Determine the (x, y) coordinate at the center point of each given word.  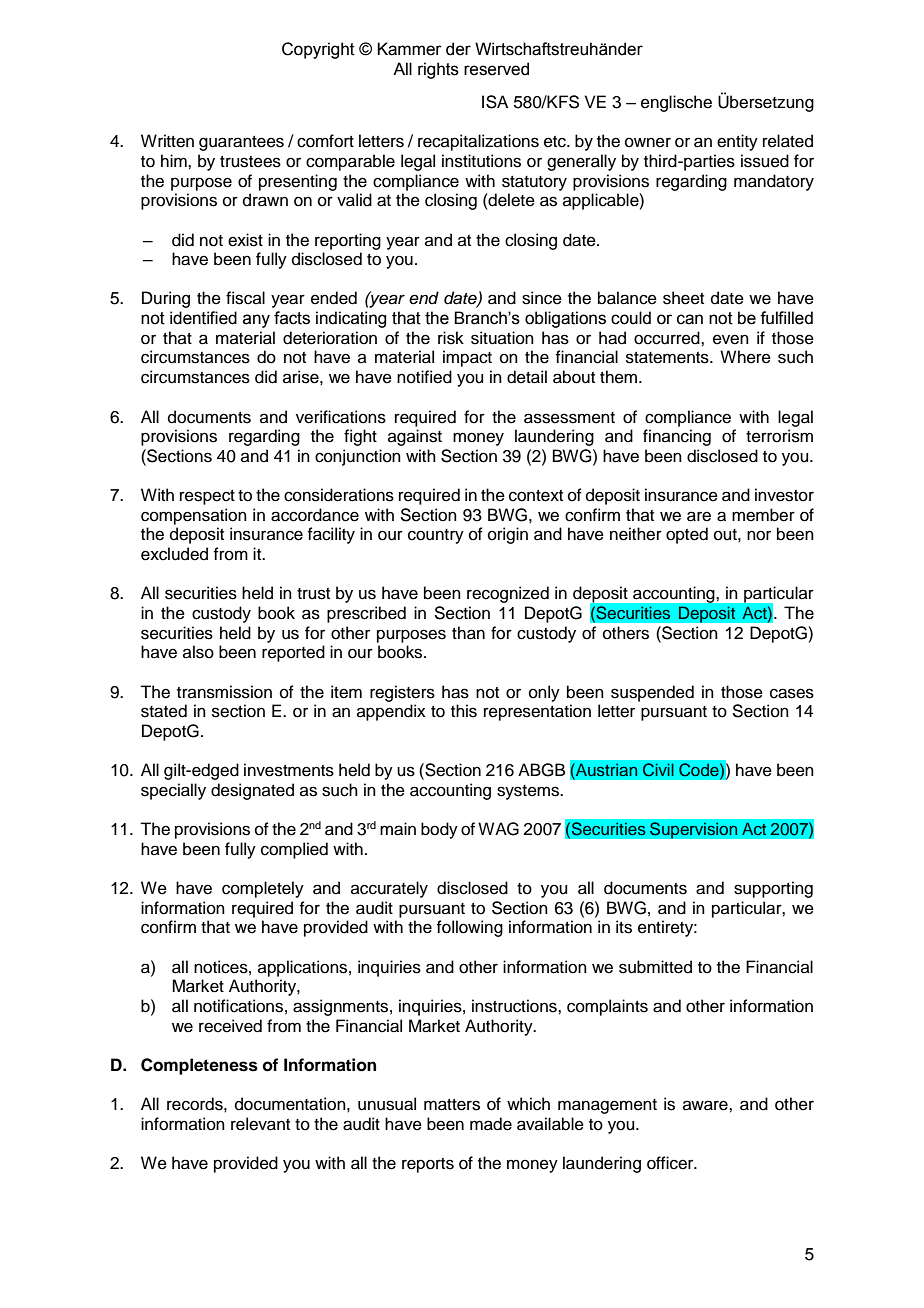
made (491, 1124)
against (415, 437)
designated (252, 791)
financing (677, 437)
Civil (658, 770)
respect (207, 497)
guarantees (241, 143)
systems (529, 792)
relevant (260, 1124)
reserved (496, 69)
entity (737, 142)
